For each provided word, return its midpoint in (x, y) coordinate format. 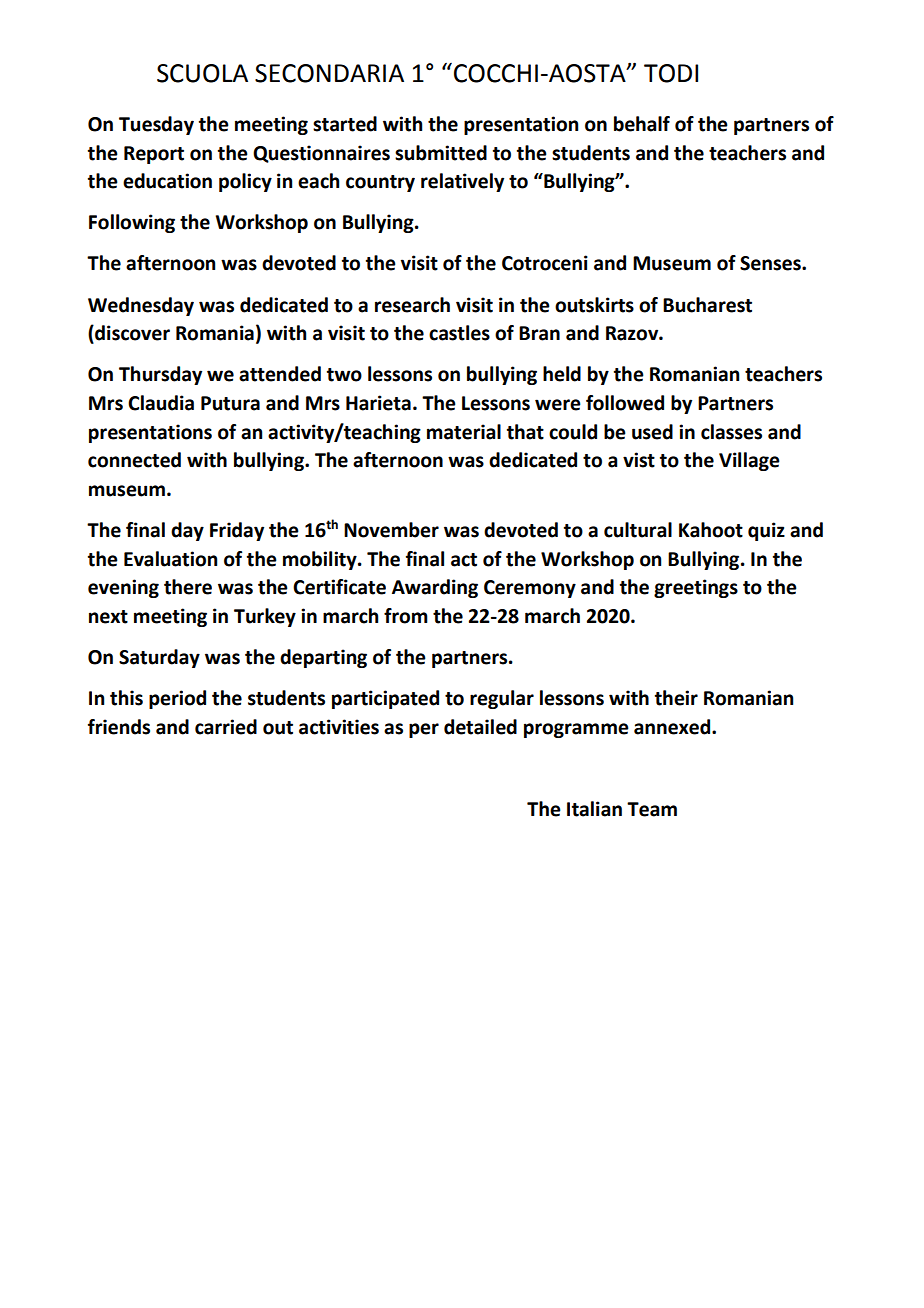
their (676, 698)
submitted (441, 153)
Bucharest (707, 305)
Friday (237, 531)
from (406, 616)
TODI (671, 73)
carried (226, 727)
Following (132, 223)
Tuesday (156, 125)
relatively (462, 182)
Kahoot (711, 530)
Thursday (160, 375)
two (344, 375)
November (391, 530)
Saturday (159, 658)
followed (625, 403)
